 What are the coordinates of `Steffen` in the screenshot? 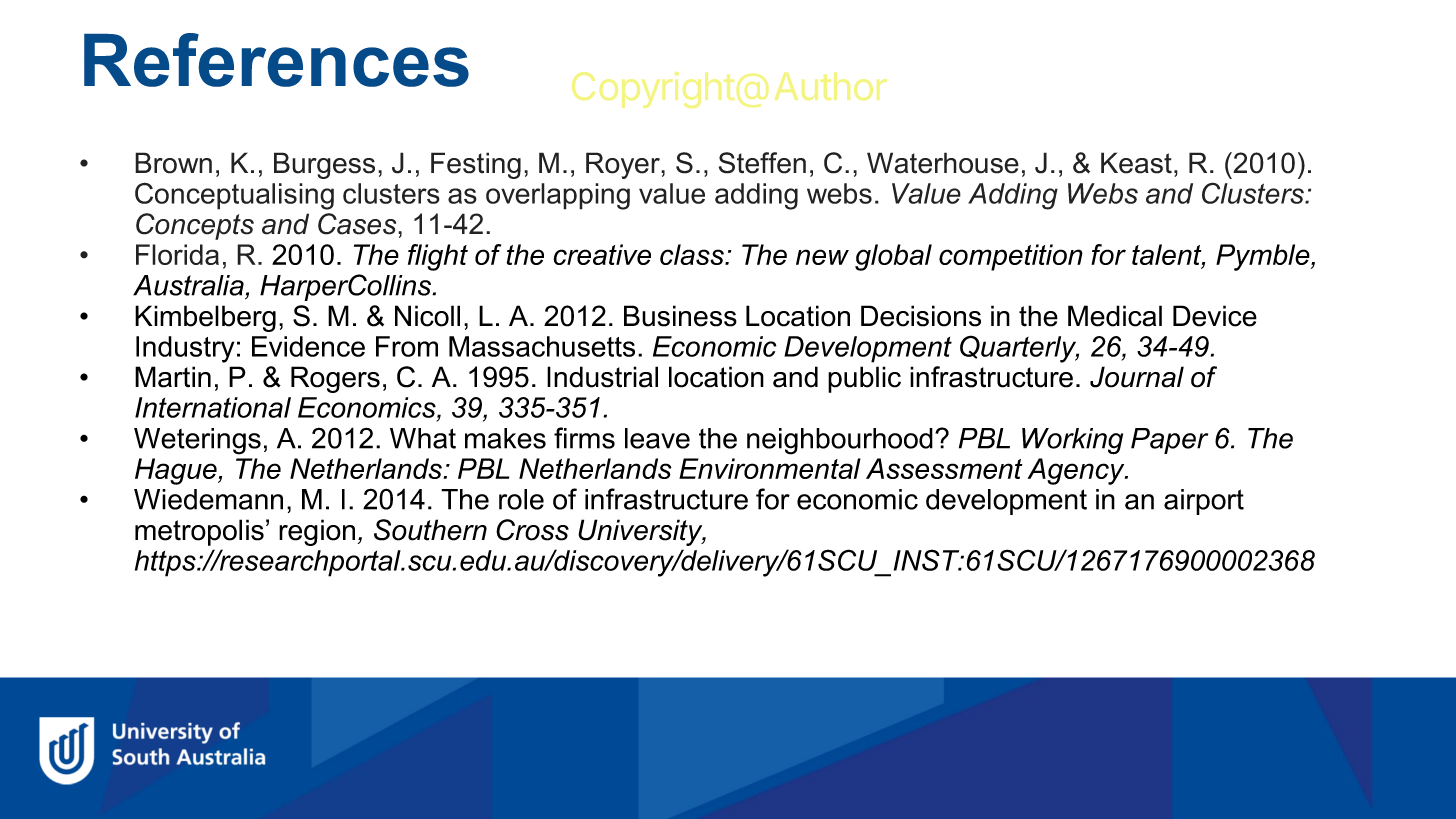 It's located at (762, 163).
